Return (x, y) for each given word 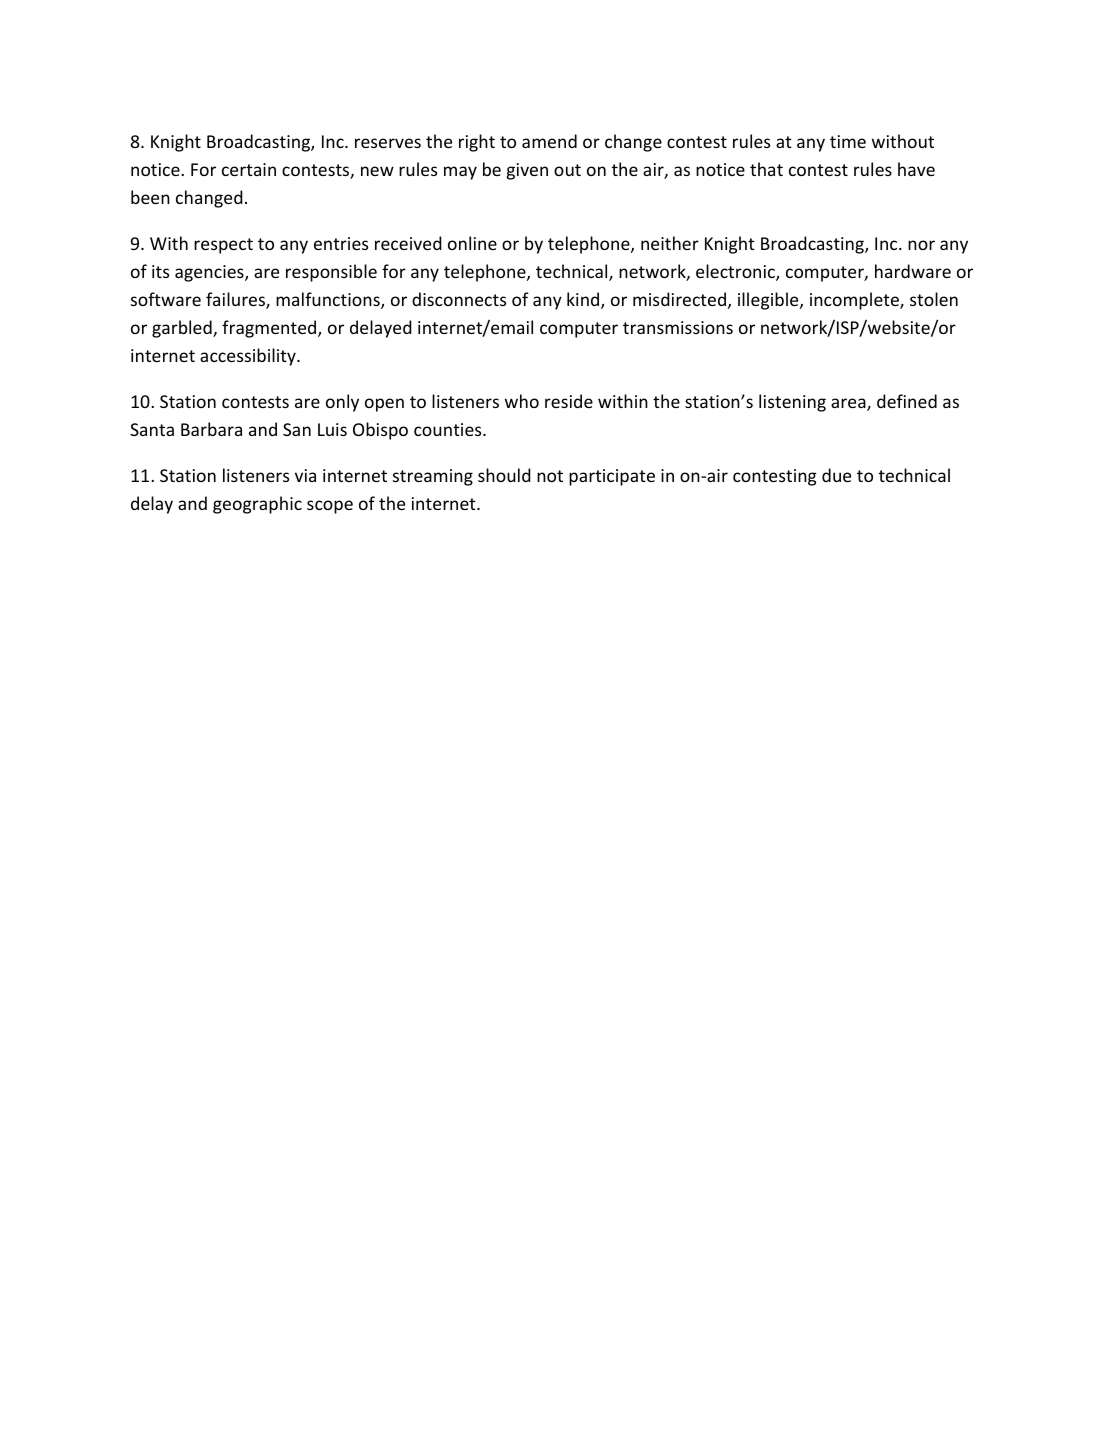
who (522, 401)
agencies (210, 273)
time (848, 141)
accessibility (249, 357)
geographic (257, 505)
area (849, 404)
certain (249, 169)
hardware (913, 271)
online (472, 243)
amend (549, 141)
